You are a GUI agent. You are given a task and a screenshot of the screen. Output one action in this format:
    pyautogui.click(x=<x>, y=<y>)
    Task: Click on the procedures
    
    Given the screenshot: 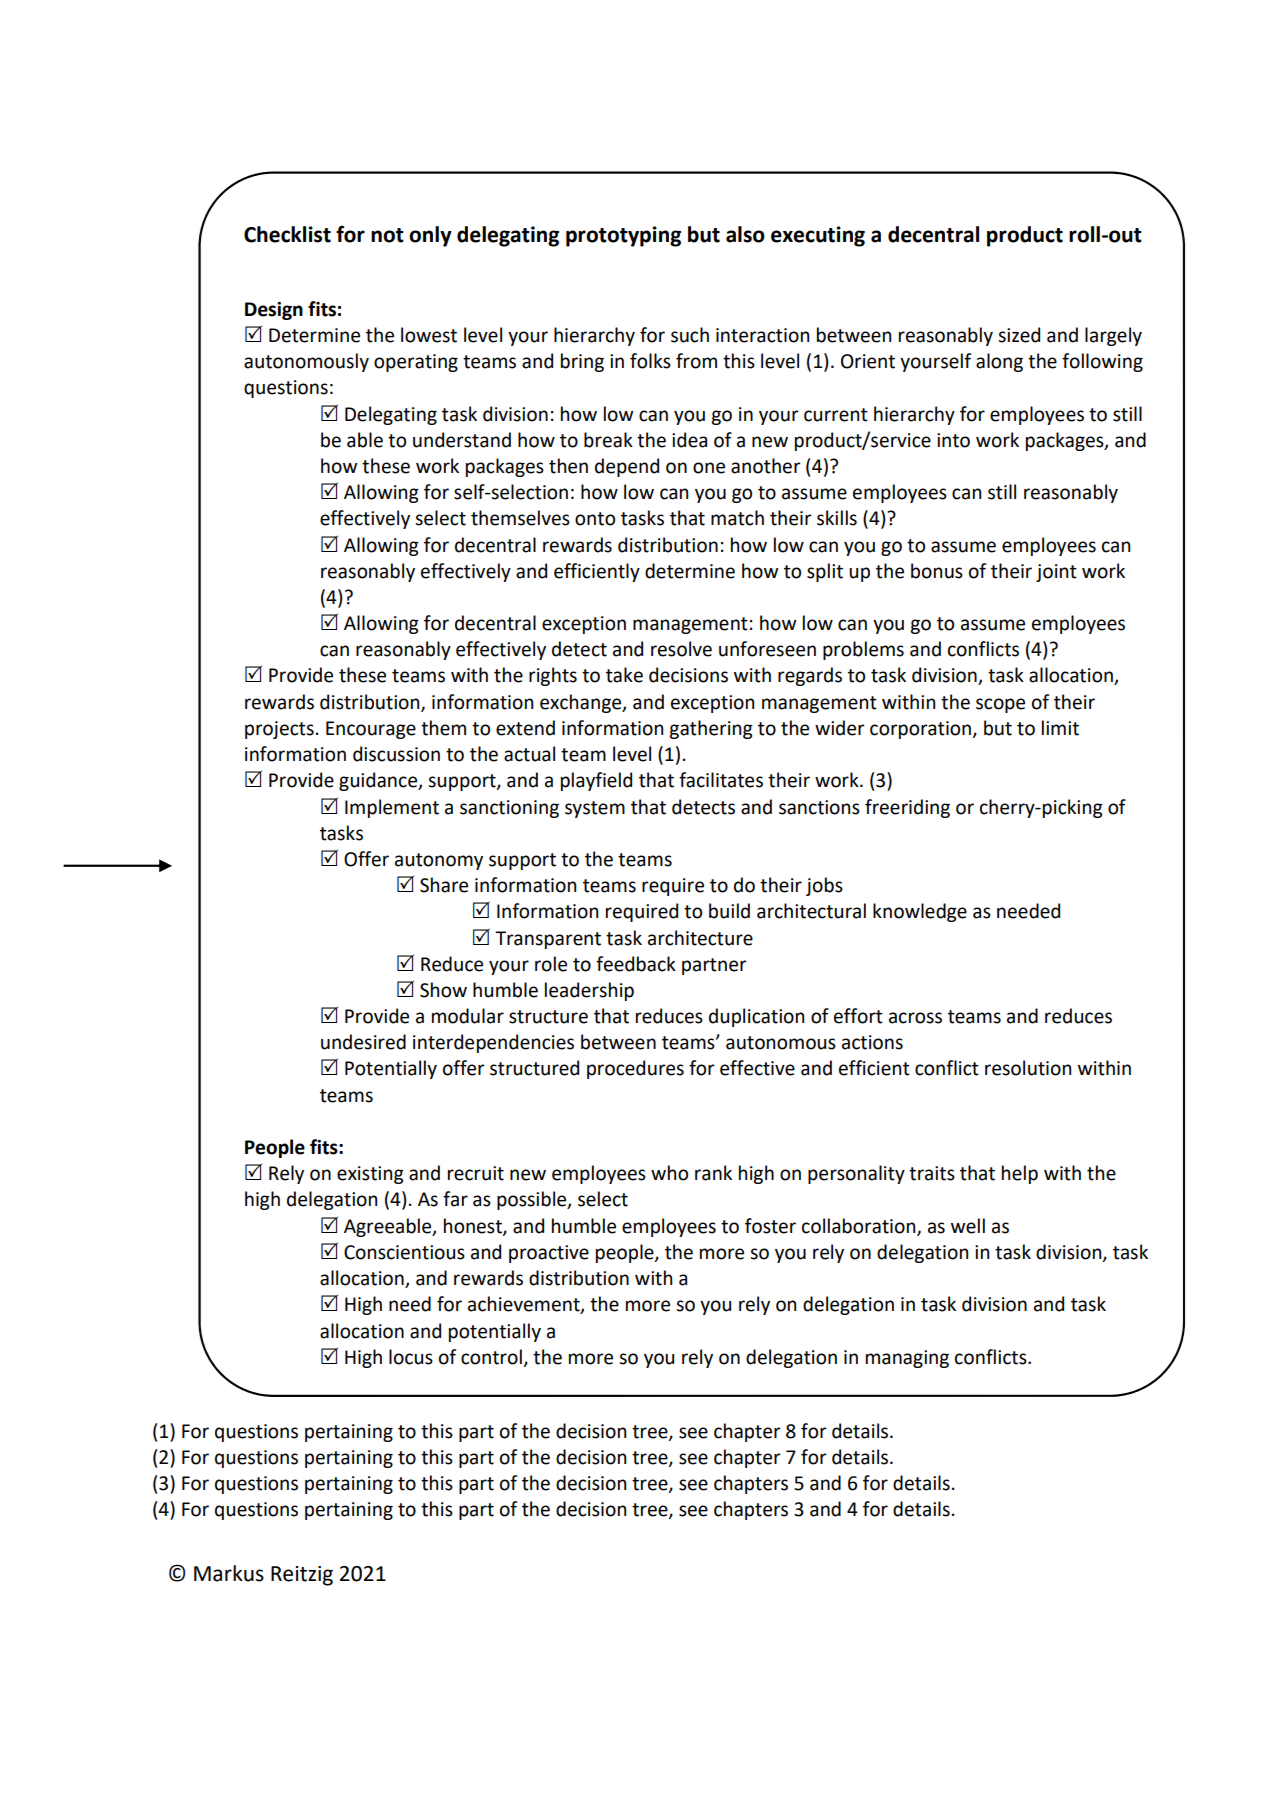 What is the action you would take?
    pyautogui.click(x=635, y=1069)
